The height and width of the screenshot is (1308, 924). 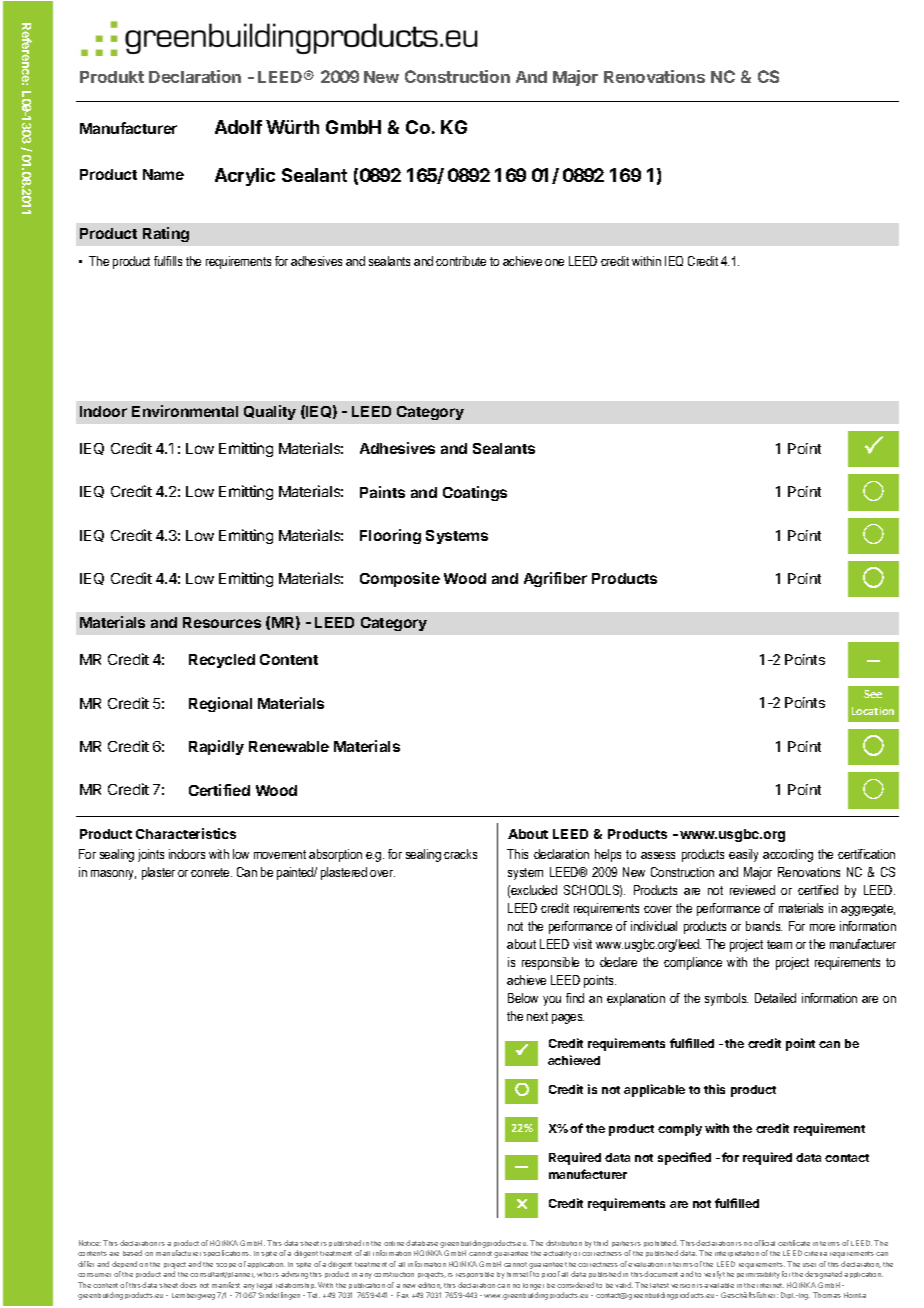 I want to click on Below, so click(x=523, y=998).
